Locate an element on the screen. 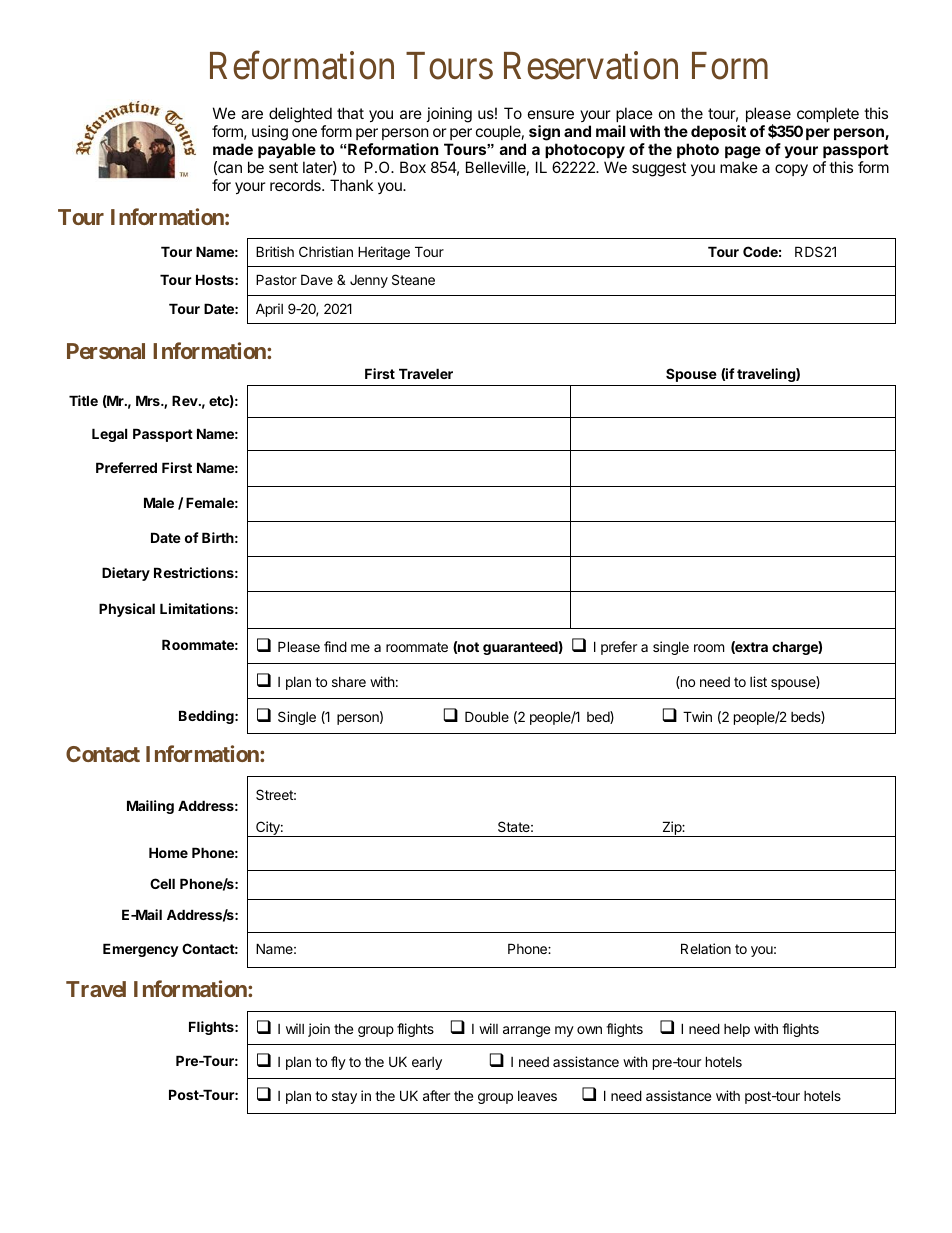 Image resolution: width=952 pixels, height=1233 pixels. list is located at coordinates (758, 681).
